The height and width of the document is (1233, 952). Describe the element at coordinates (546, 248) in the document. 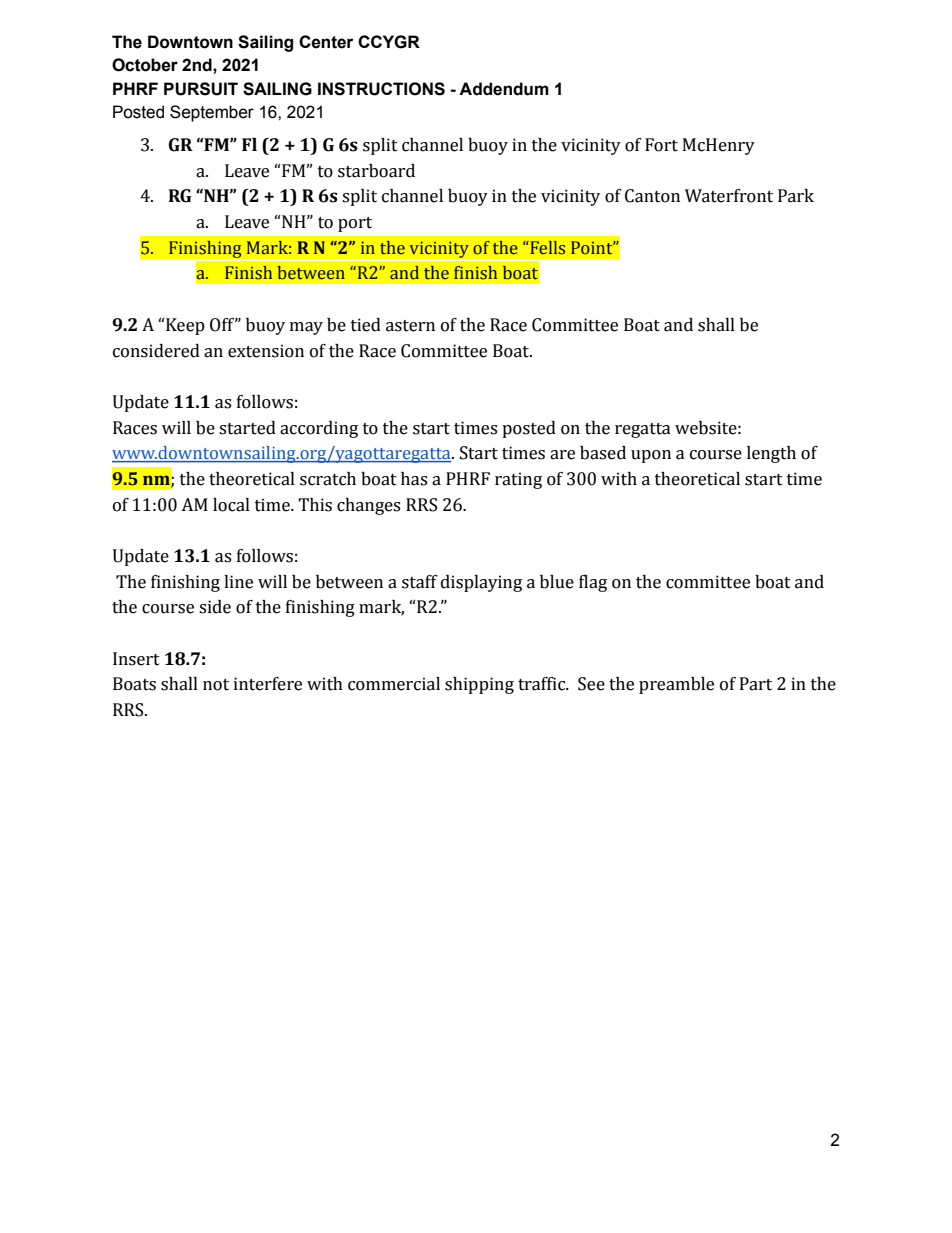

I see `Fells` at that location.
